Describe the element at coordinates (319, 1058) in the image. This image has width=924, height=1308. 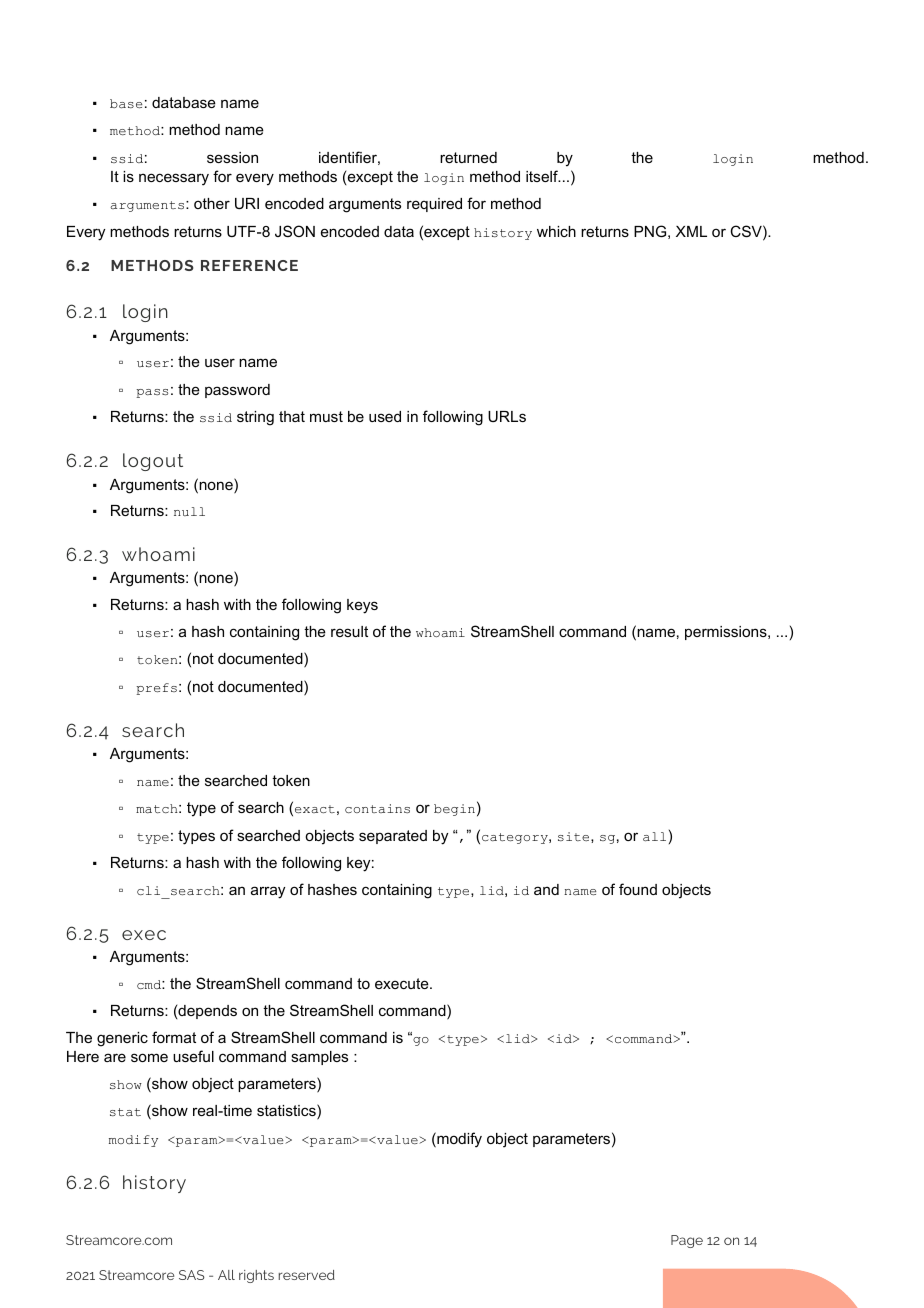
I see `samples` at that location.
